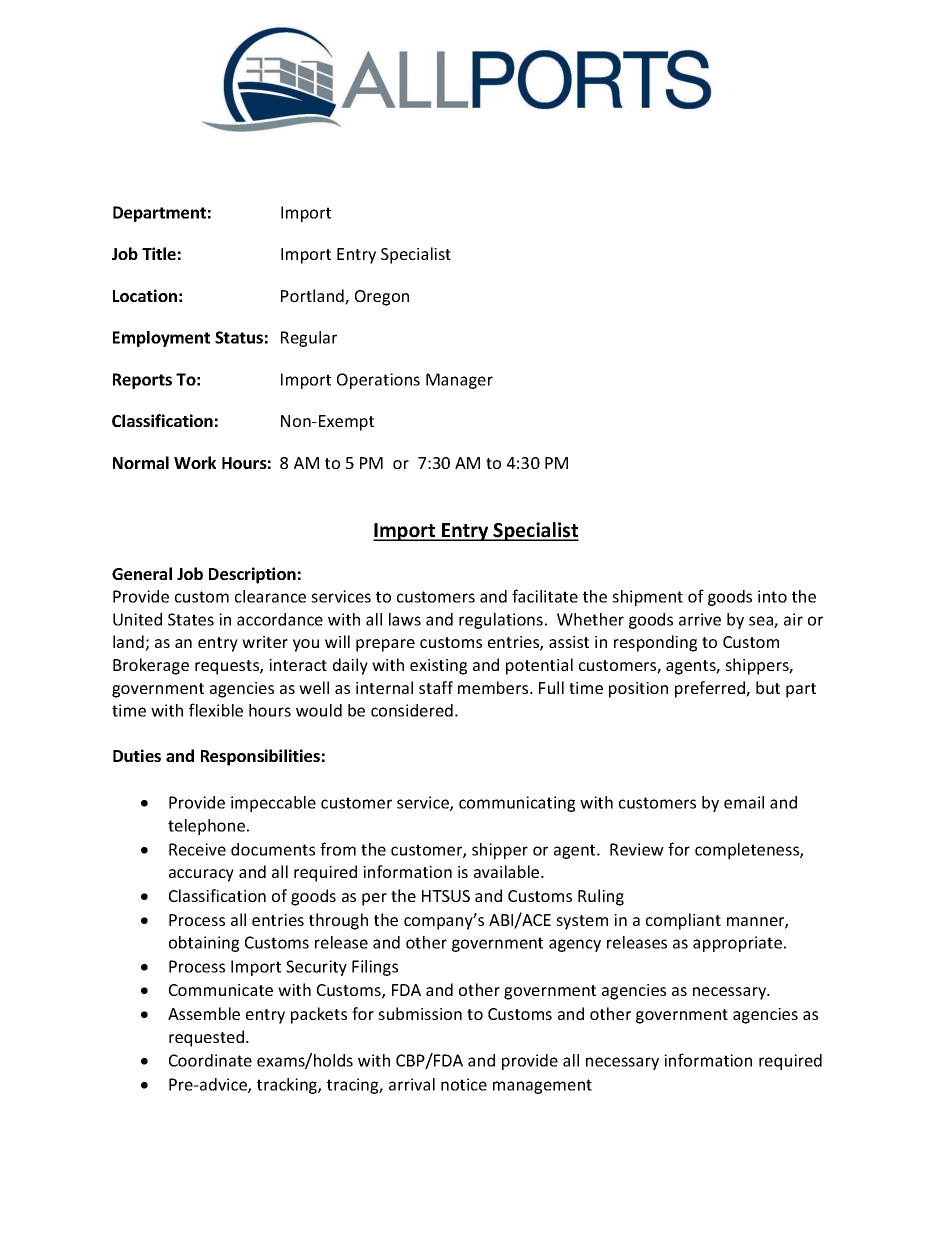 Image resolution: width=952 pixels, height=1233 pixels. What do you see at coordinates (464, 1084) in the image?
I see `notice` at bounding box center [464, 1084].
